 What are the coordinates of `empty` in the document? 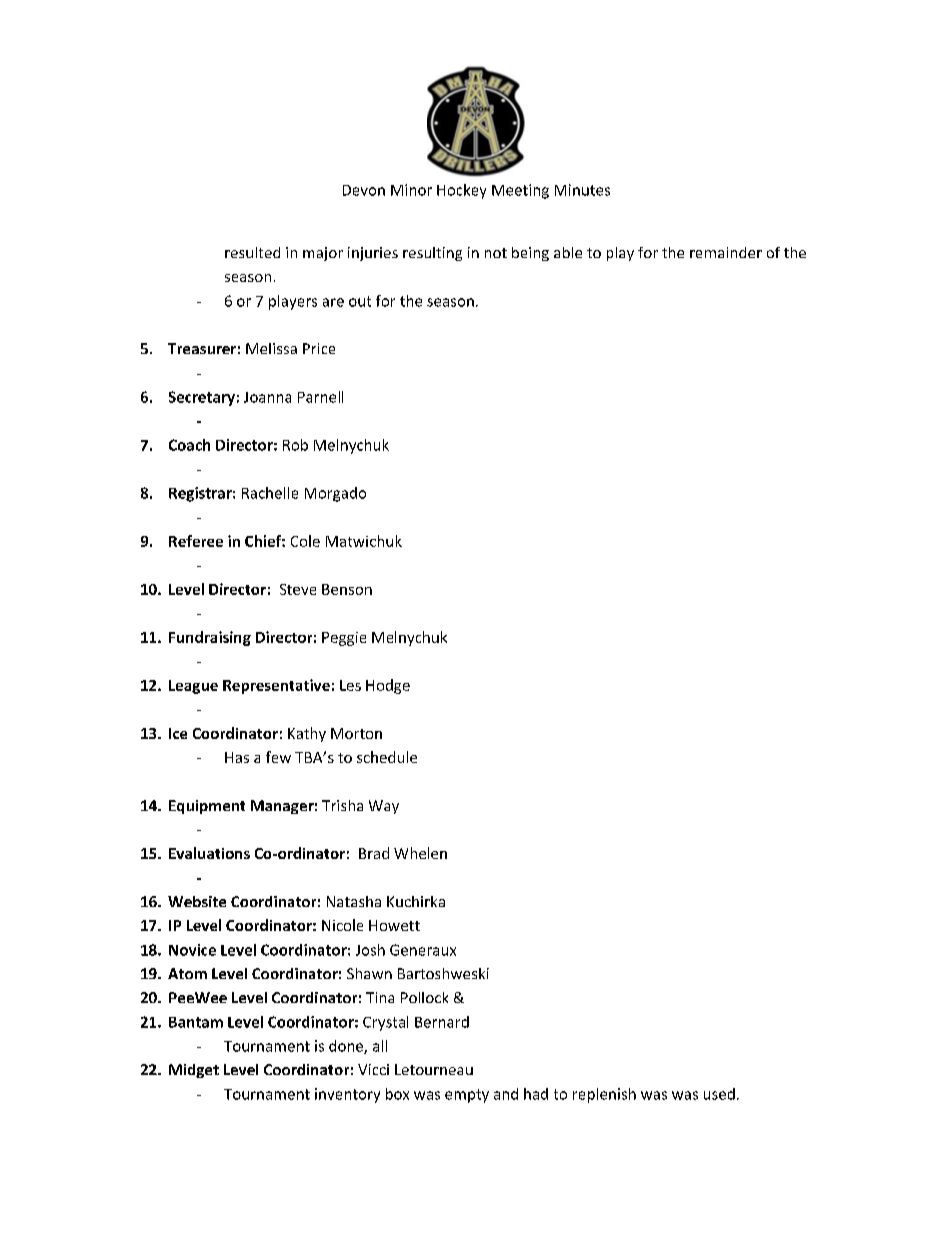 It's located at (467, 1096).
